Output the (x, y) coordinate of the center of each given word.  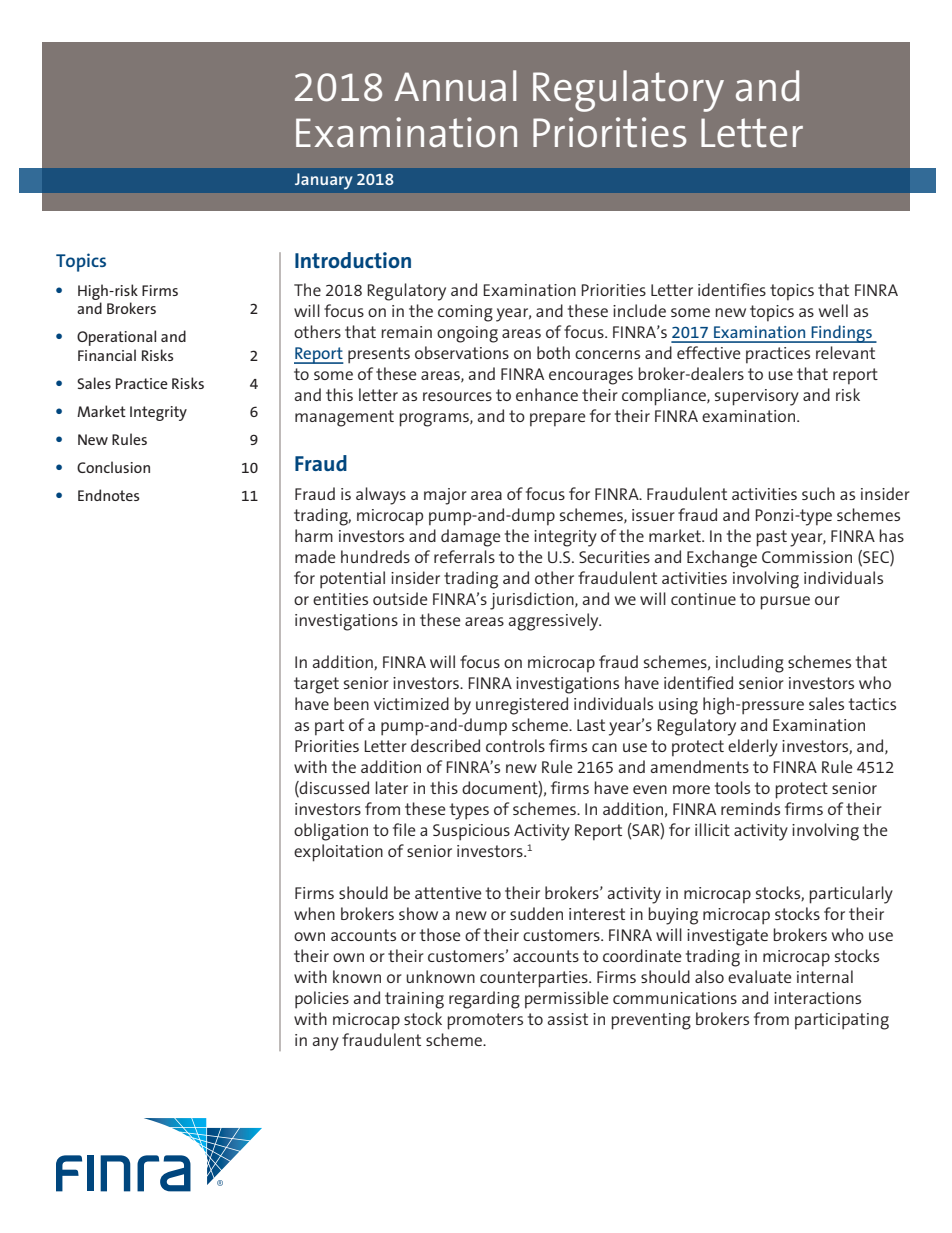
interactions (817, 998)
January (324, 181)
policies (322, 1000)
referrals (464, 556)
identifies (732, 289)
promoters (485, 1021)
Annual (455, 86)
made (315, 556)
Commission (807, 557)
